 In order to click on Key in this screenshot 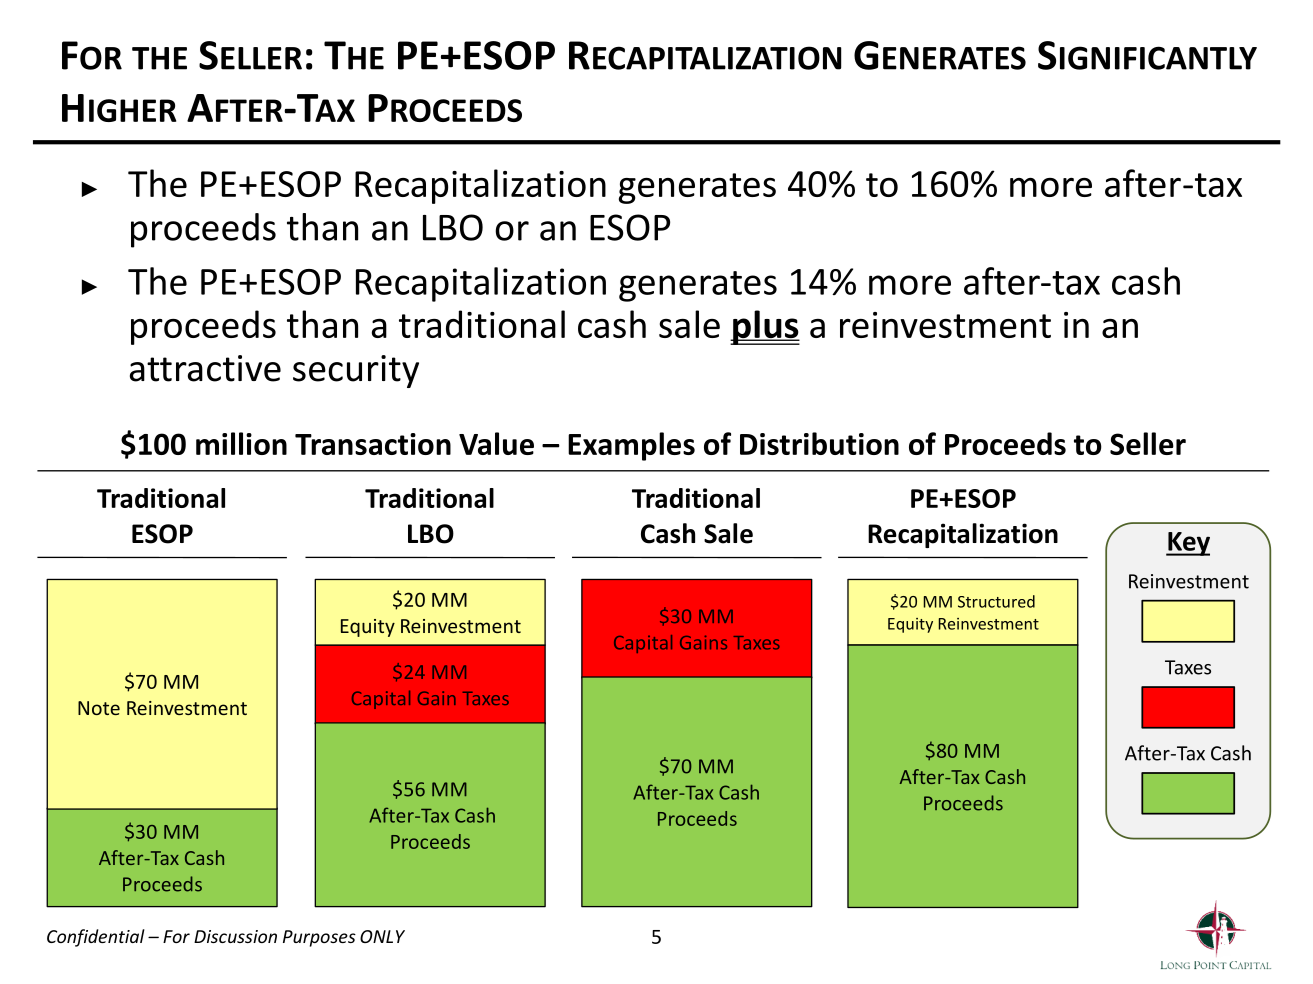, I will do `click(1188, 544)`.
